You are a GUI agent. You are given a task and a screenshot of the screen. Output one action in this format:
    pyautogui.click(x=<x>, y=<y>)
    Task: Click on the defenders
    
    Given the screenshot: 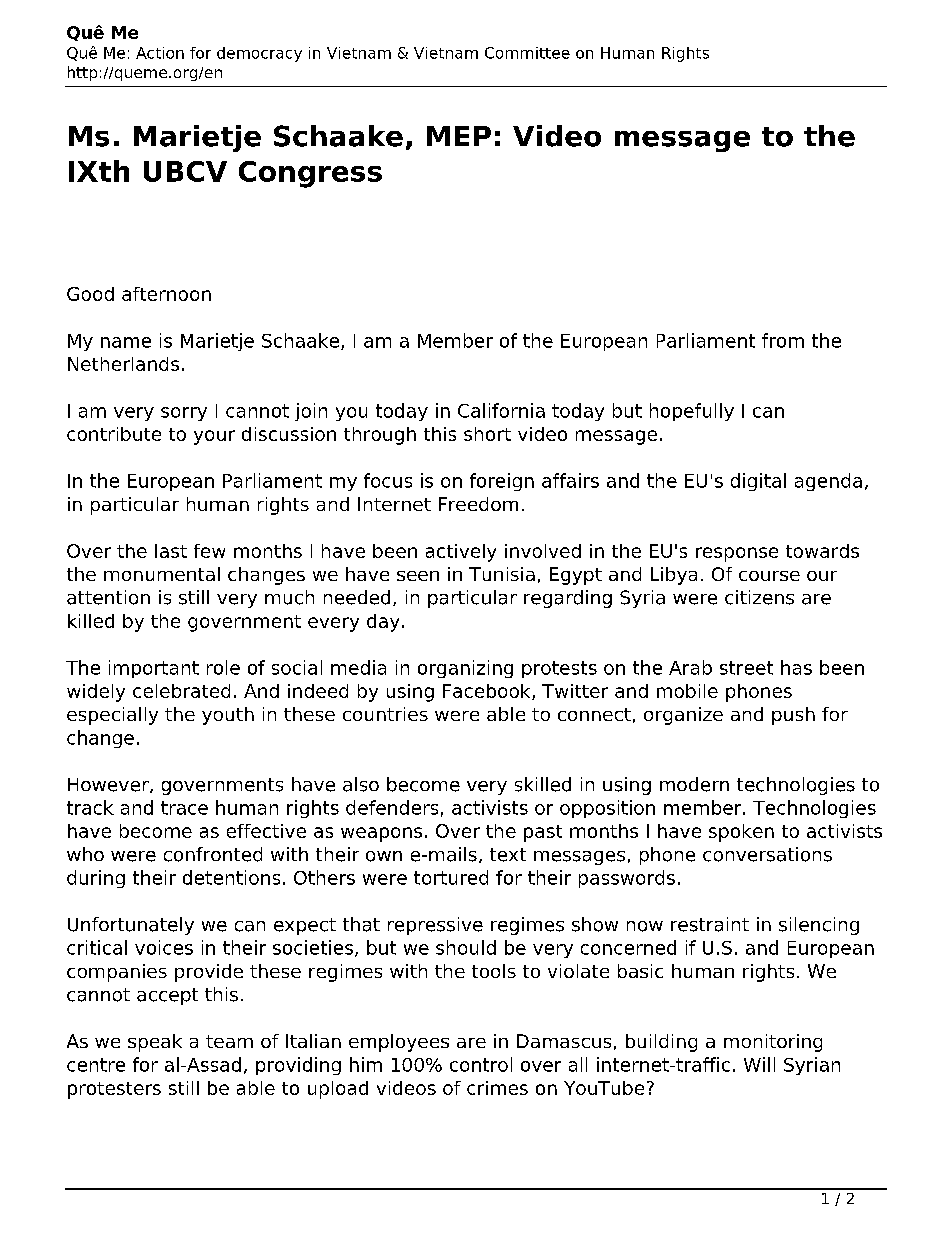 What is the action you would take?
    pyautogui.click(x=392, y=807)
